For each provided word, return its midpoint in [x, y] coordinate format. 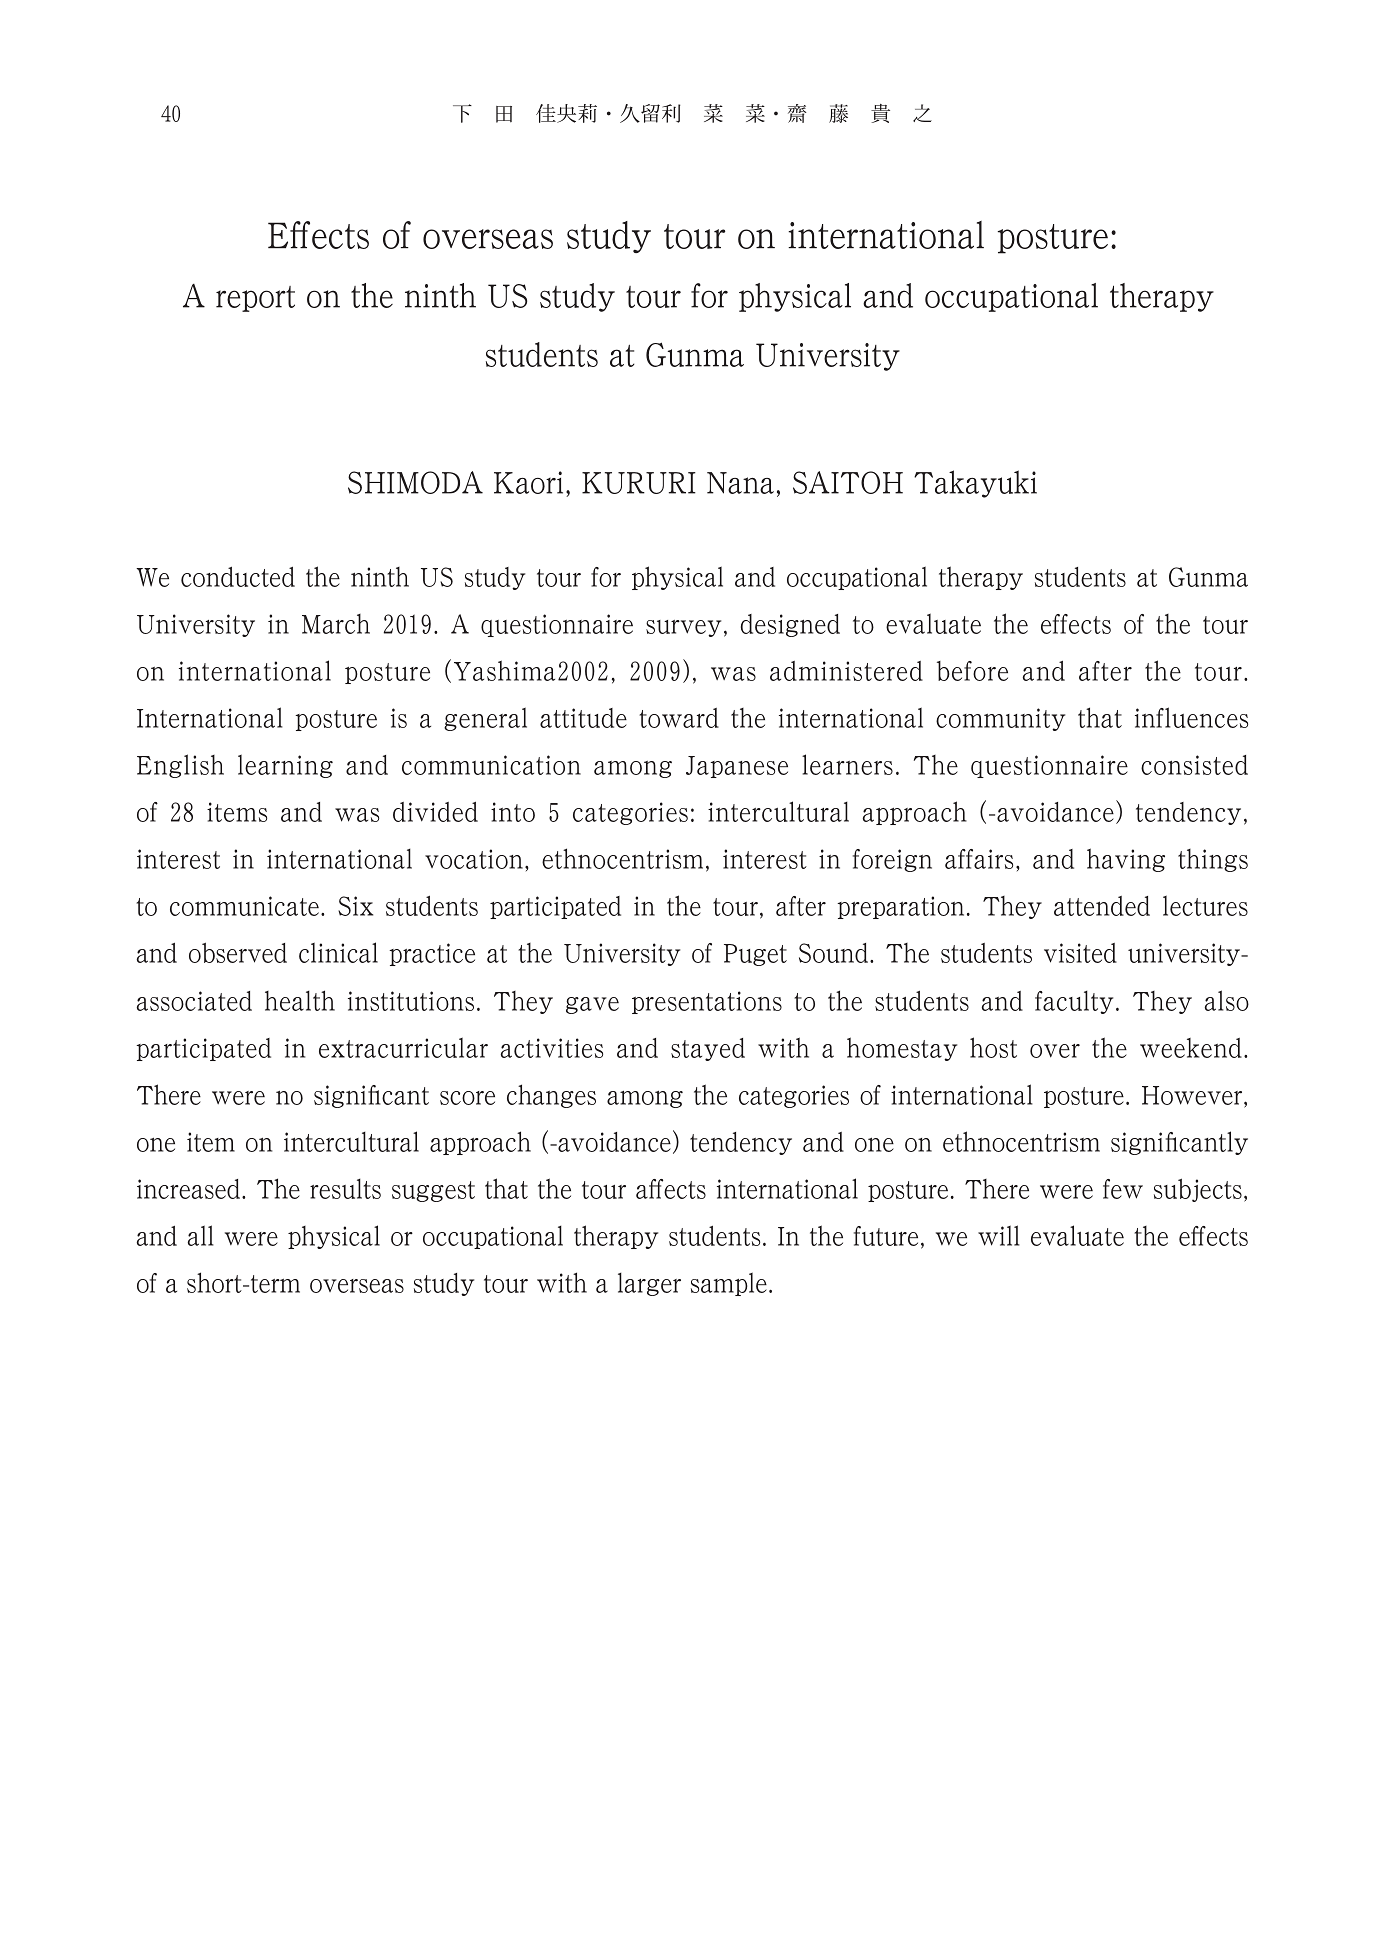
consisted [1194, 765]
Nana [740, 483]
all [201, 1235]
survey [683, 628]
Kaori [528, 482]
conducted [238, 577]
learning [285, 766]
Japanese [737, 767]
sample [729, 1284]
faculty [1074, 1002]
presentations [707, 1002]
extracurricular [403, 1047]
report [255, 299]
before [972, 671]
